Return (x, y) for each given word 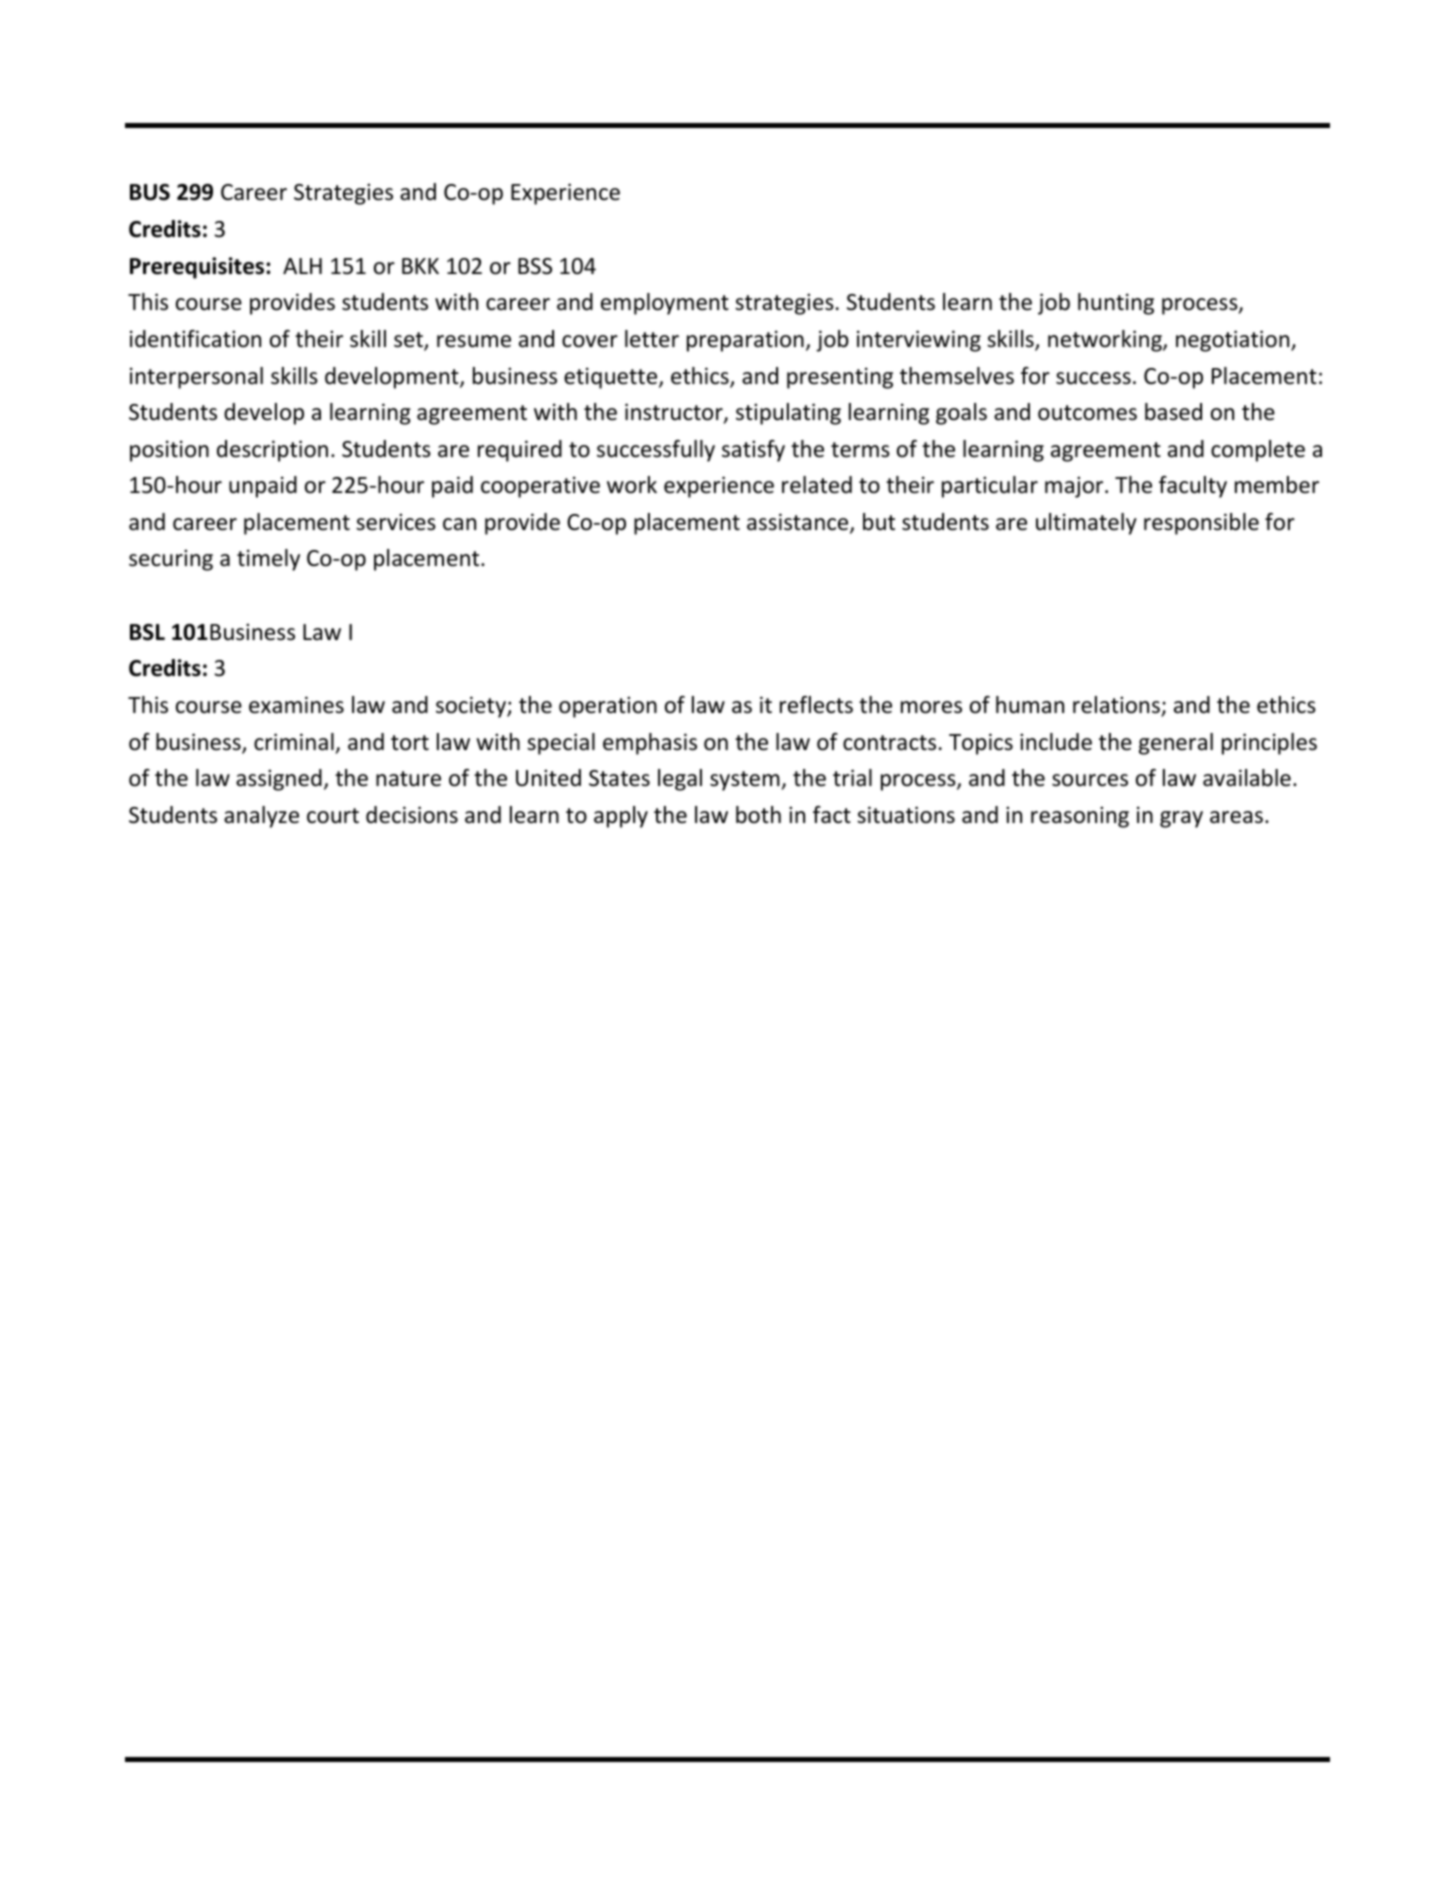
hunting (1116, 304)
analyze (261, 817)
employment (665, 304)
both (758, 815)
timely (268, 560)
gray (1181, 819)
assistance (799, 523)
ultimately (1086, 524)
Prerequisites (198, 268)
